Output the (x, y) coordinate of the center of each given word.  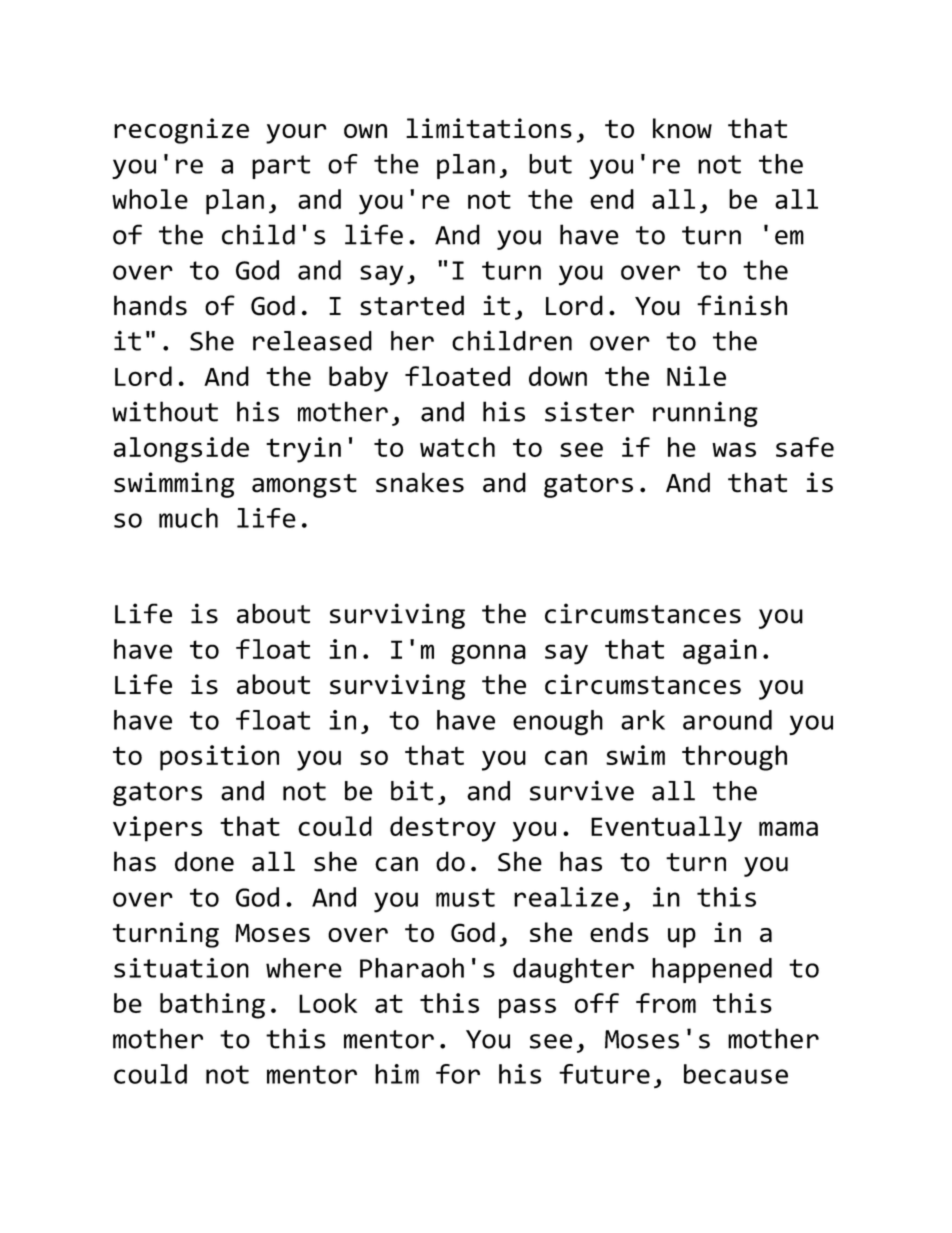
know (682, 128)
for (458, 1074)
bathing (212, 1006)
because (736, 1074)
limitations (489, 128)
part (281, 167)
